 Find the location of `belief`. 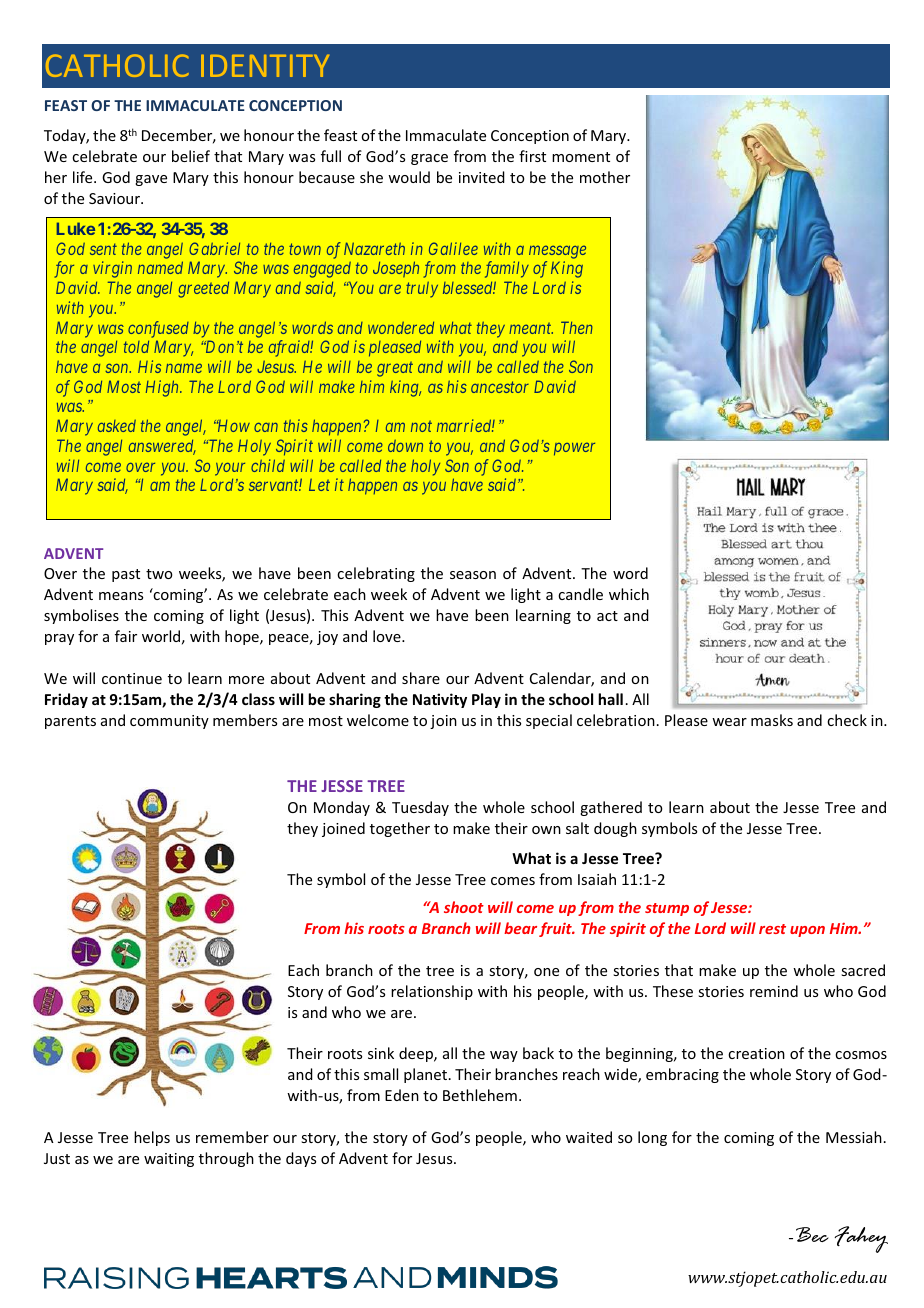

belief is located at coordinates (191, 156).
